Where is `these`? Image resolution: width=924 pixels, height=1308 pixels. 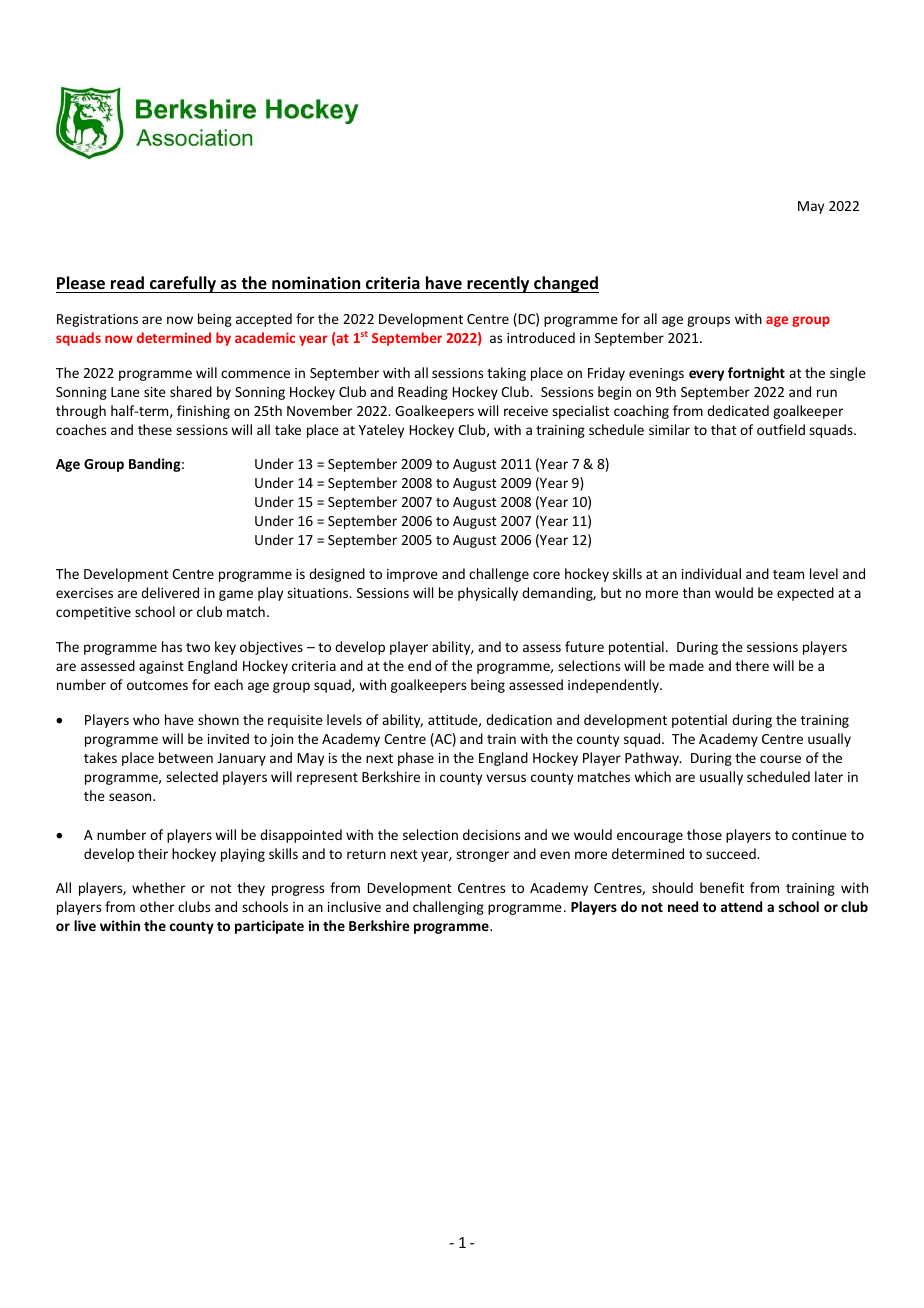
these is located at coordinates (155, 429).
